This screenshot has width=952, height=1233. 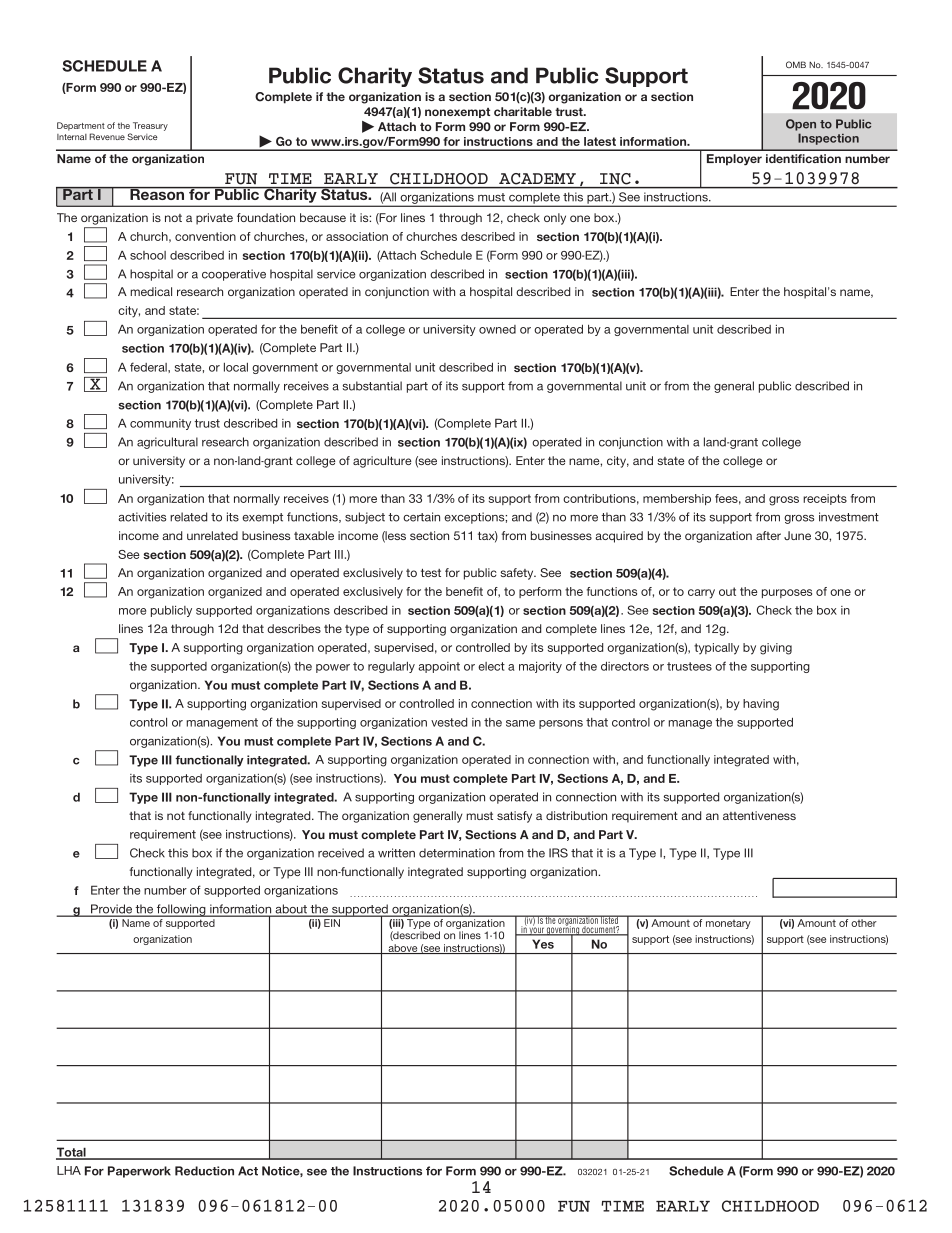 I want to click on receipts, so click(x=825, y=499).
